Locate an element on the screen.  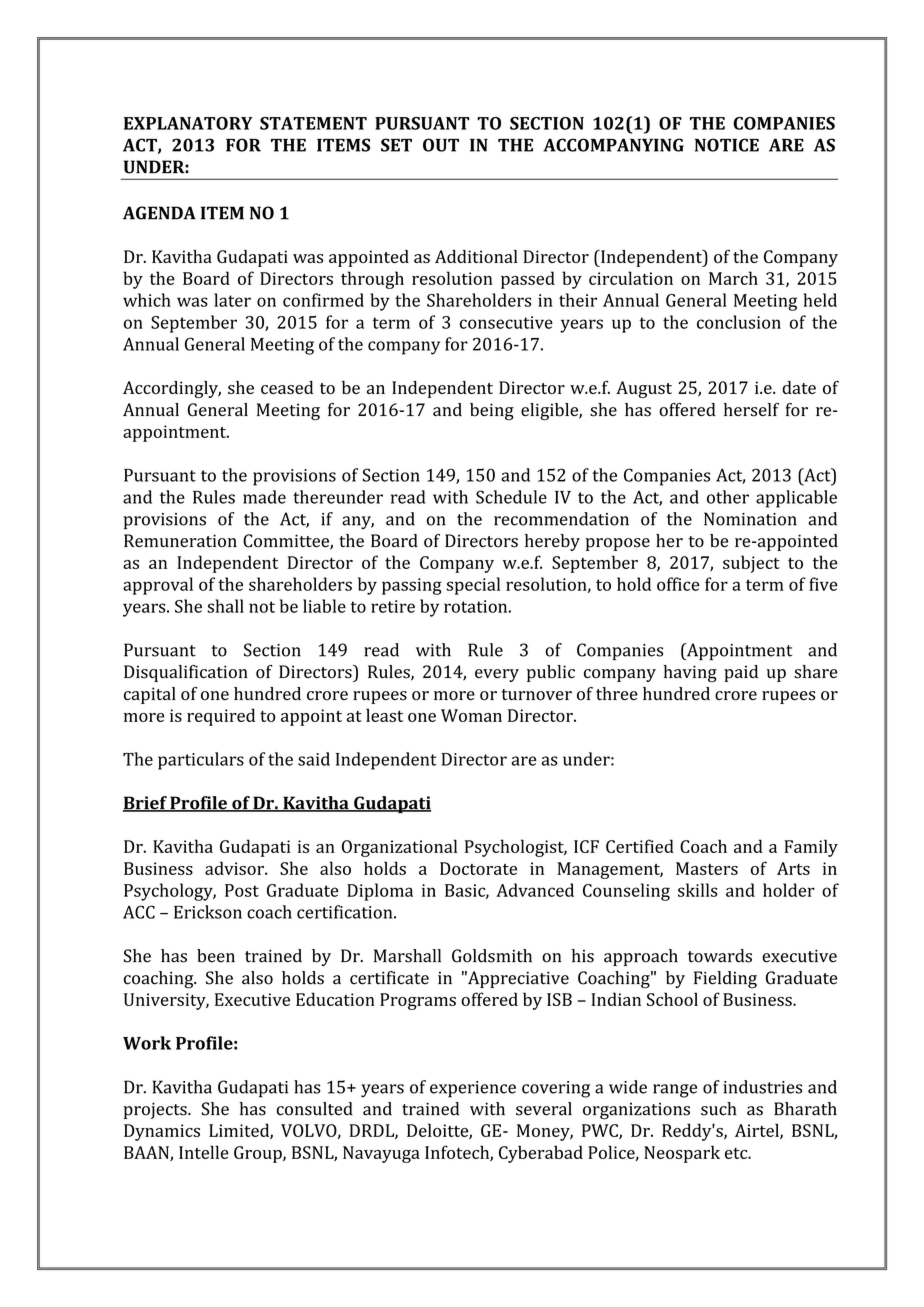
other is located at coordinates (728, 497).
